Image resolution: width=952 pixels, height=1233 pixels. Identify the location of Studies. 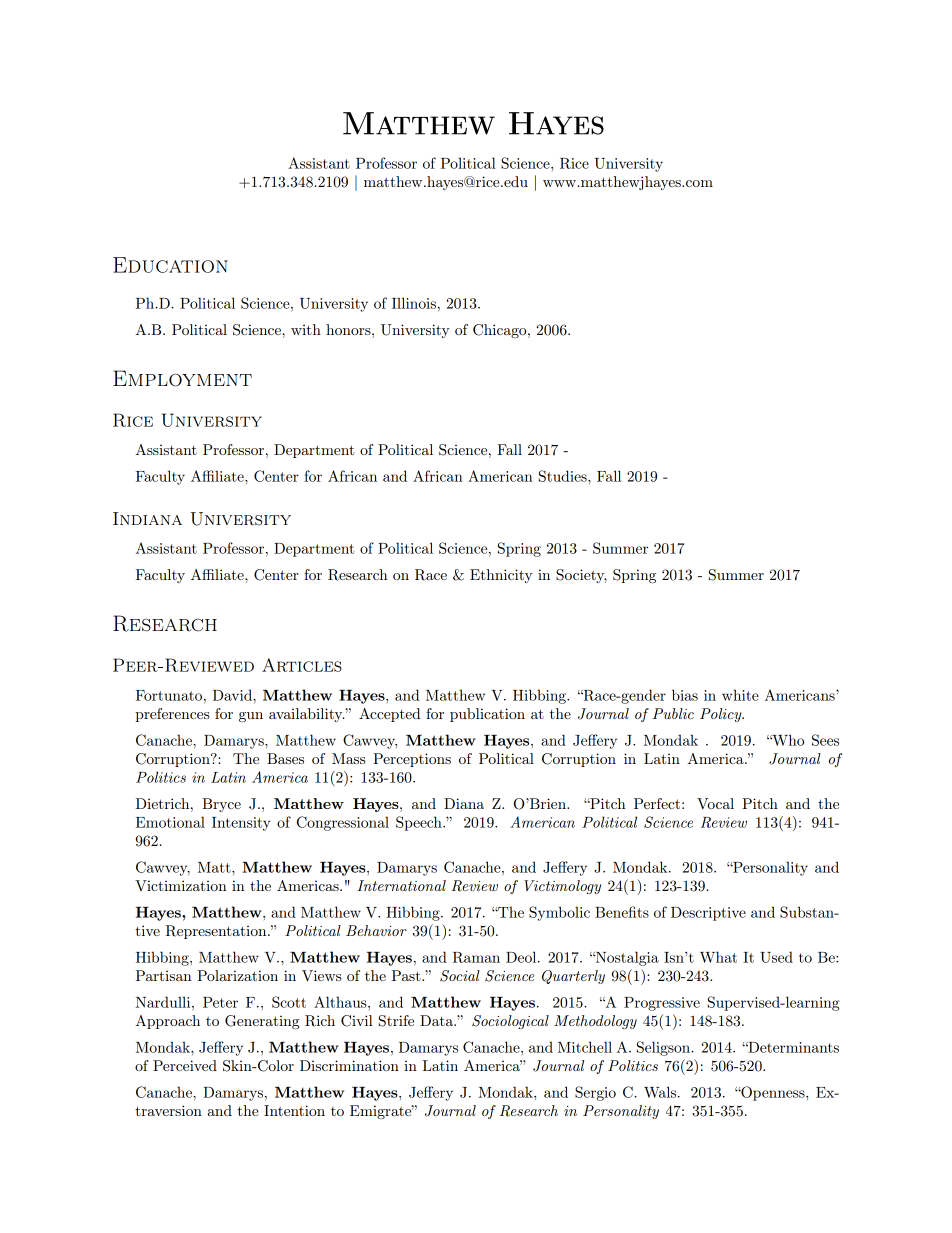
(564, 476).
